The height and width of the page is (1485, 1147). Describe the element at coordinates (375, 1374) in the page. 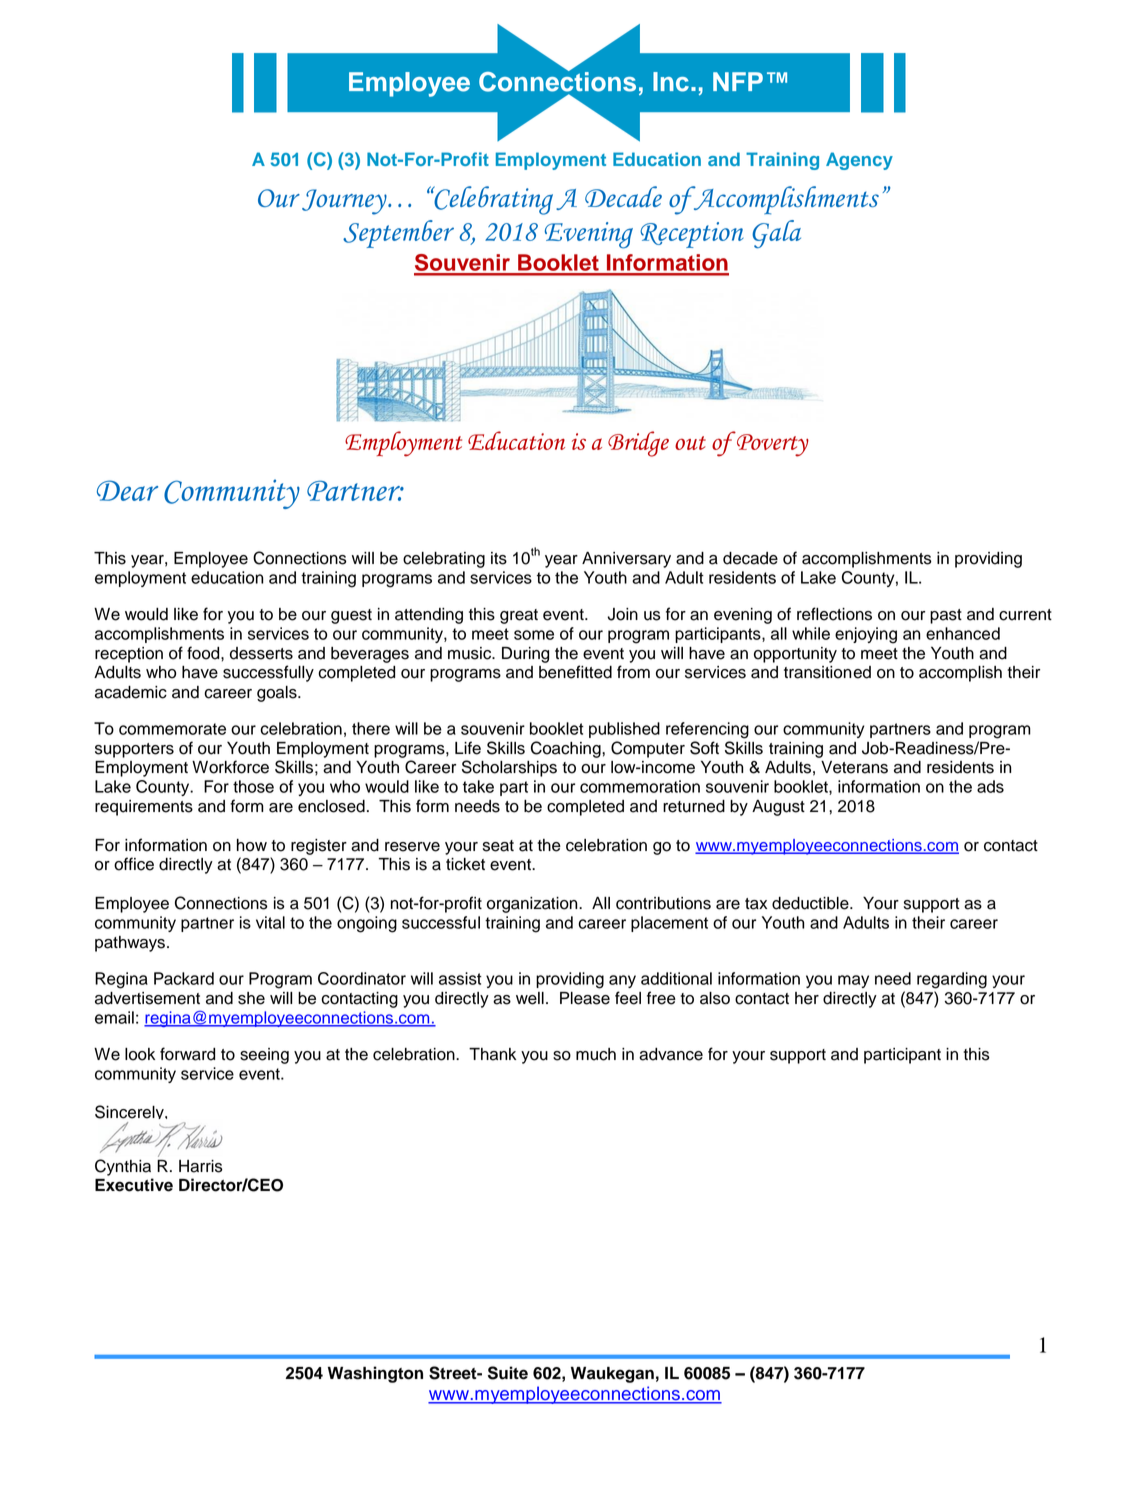

I see `Washington` at that location.
